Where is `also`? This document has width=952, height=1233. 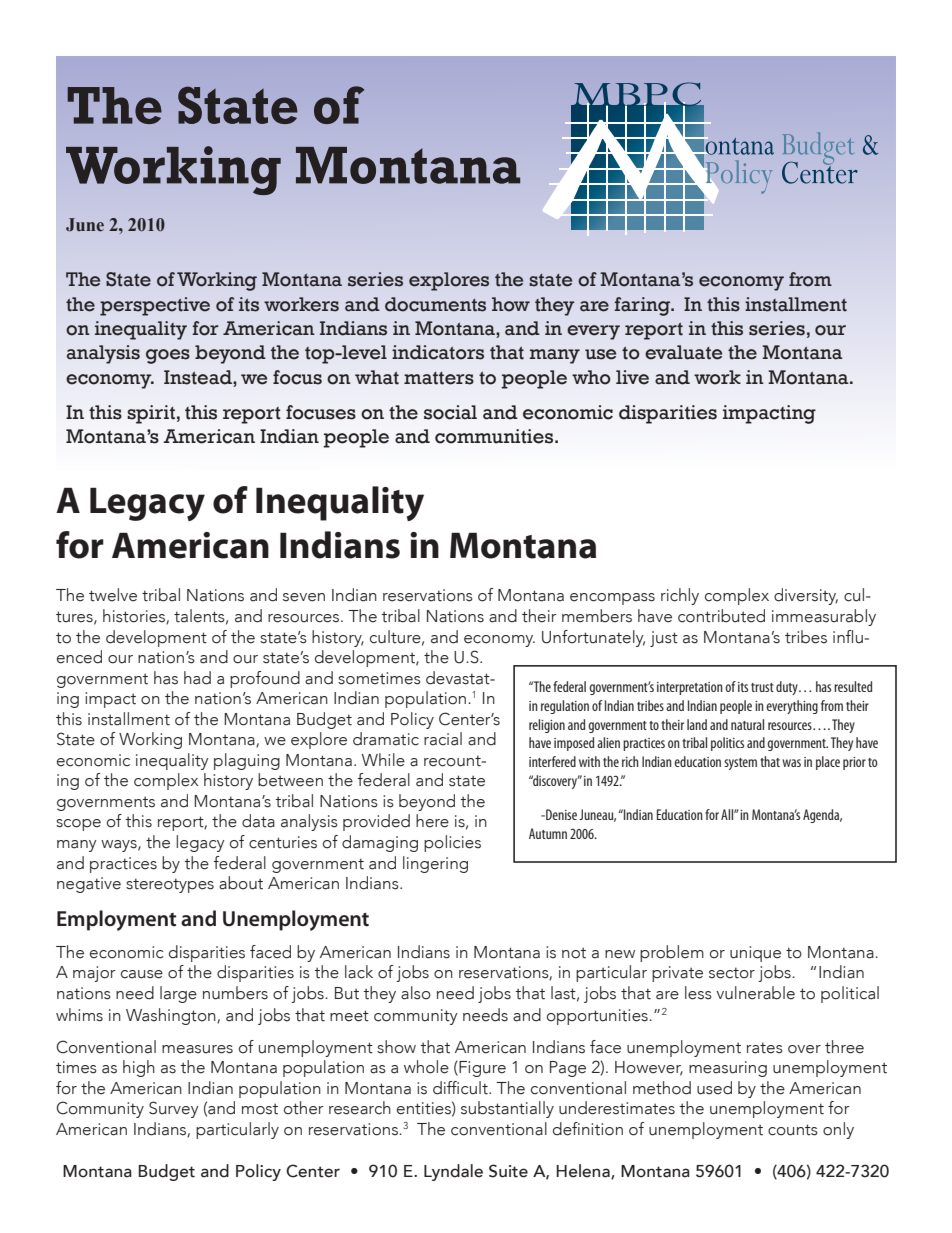
also is located at coordinates (416, 993).
